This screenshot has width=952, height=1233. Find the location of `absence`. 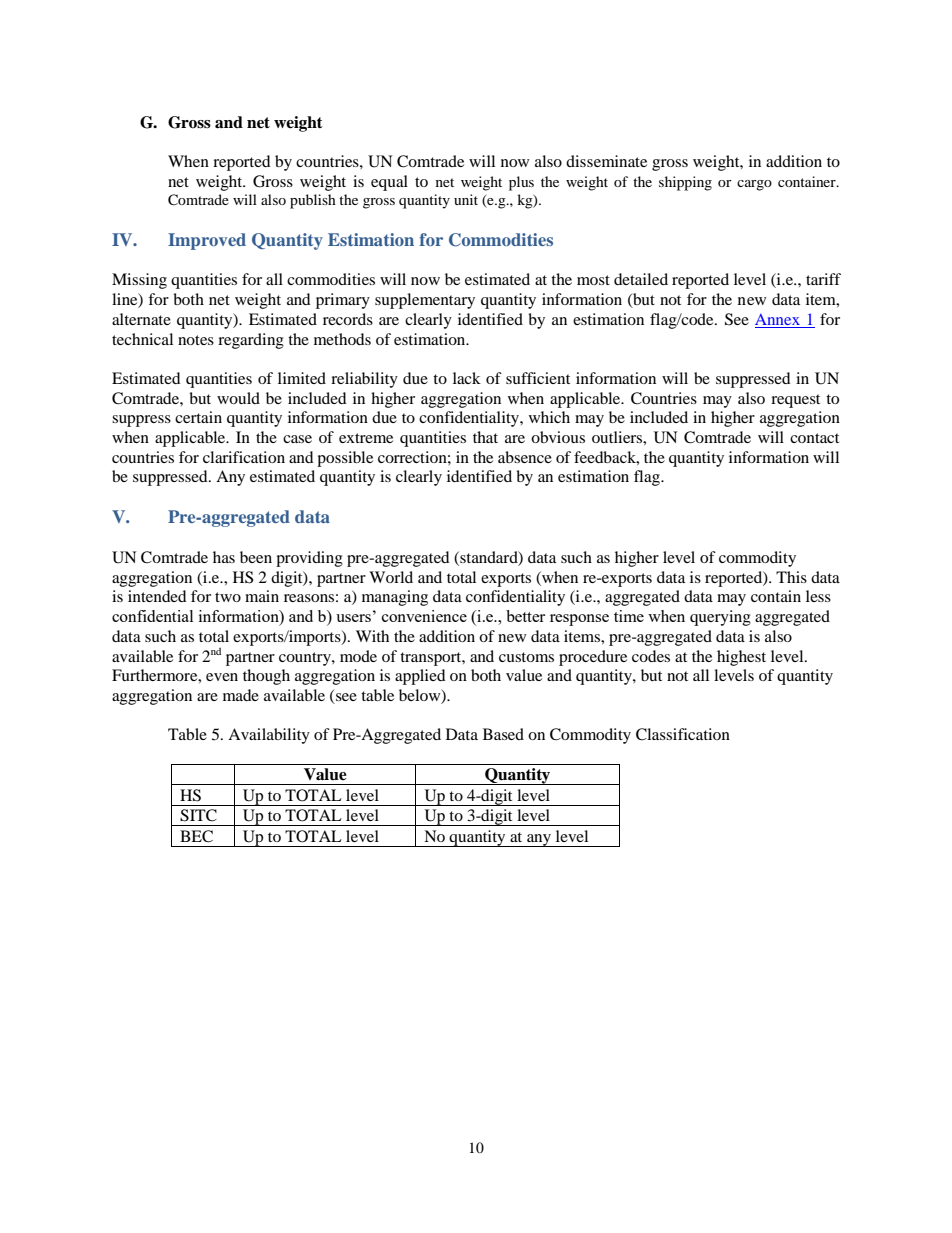

absence is located at coordinates (525, 457).
